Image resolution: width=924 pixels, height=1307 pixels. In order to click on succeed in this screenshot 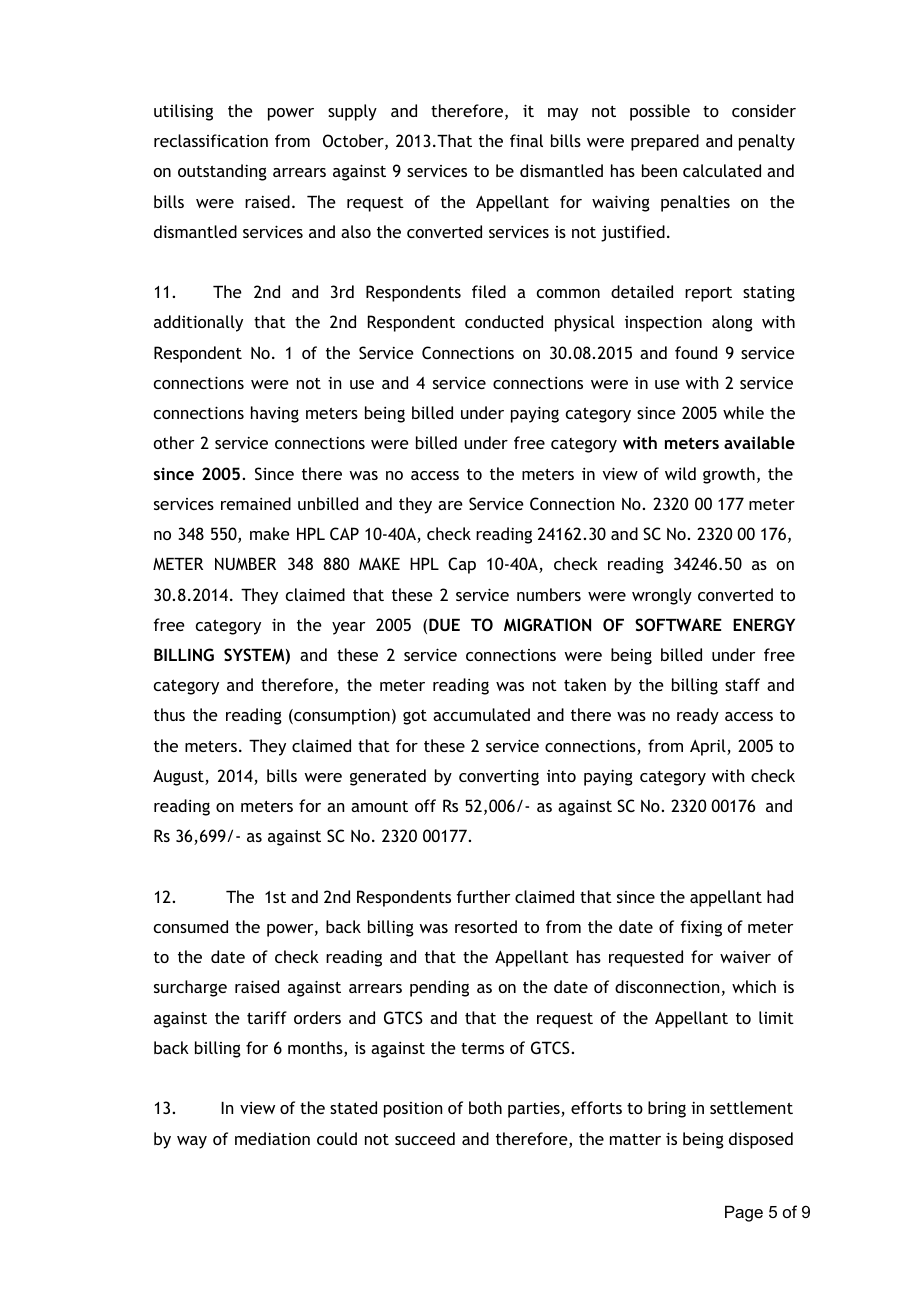, I will do `click(425, 1138)`.
